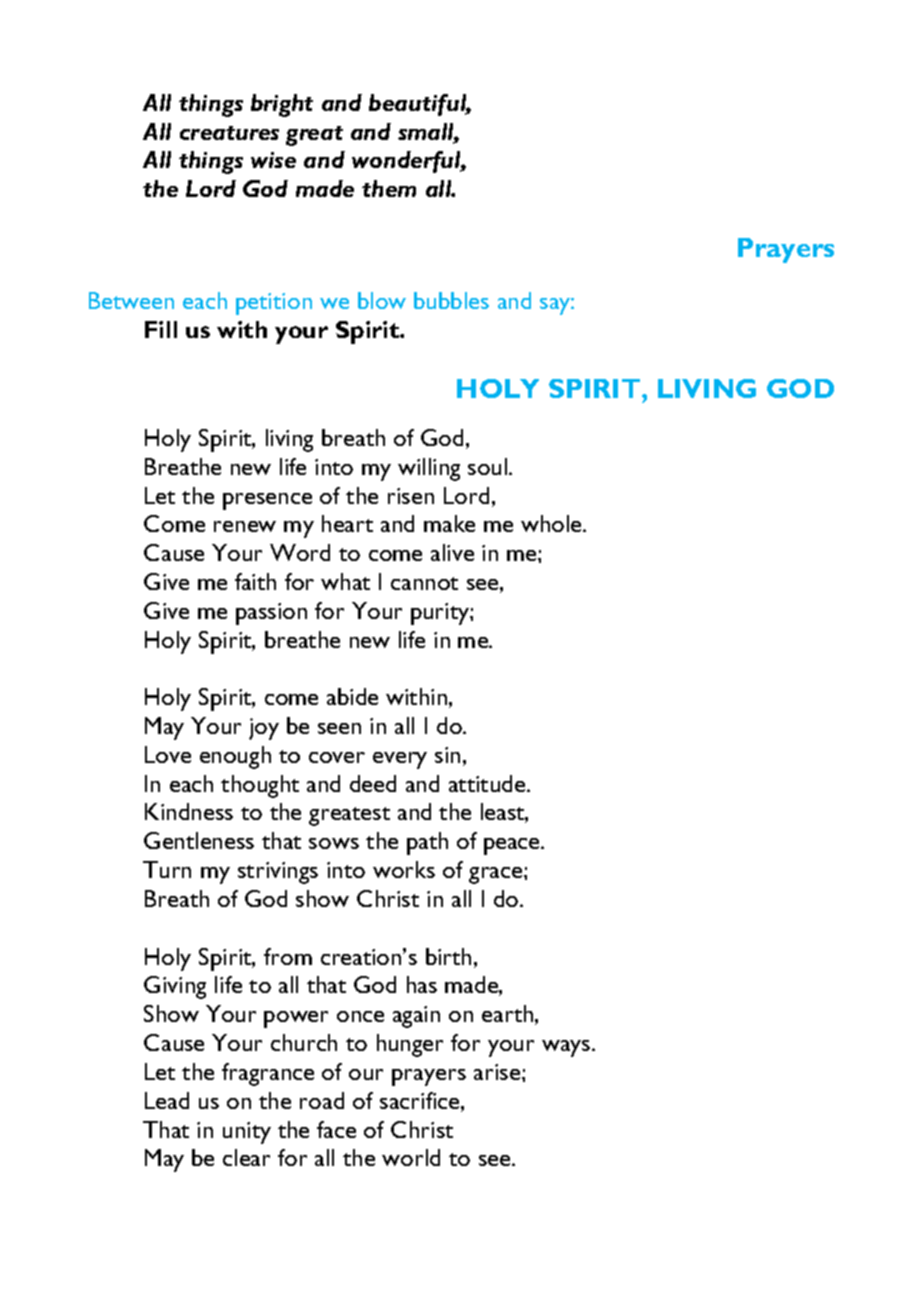 This screenshot has height=1307, width=924. Describe the element at coordinates (489, 466) in the screenshot. I see `soul` at that location.
